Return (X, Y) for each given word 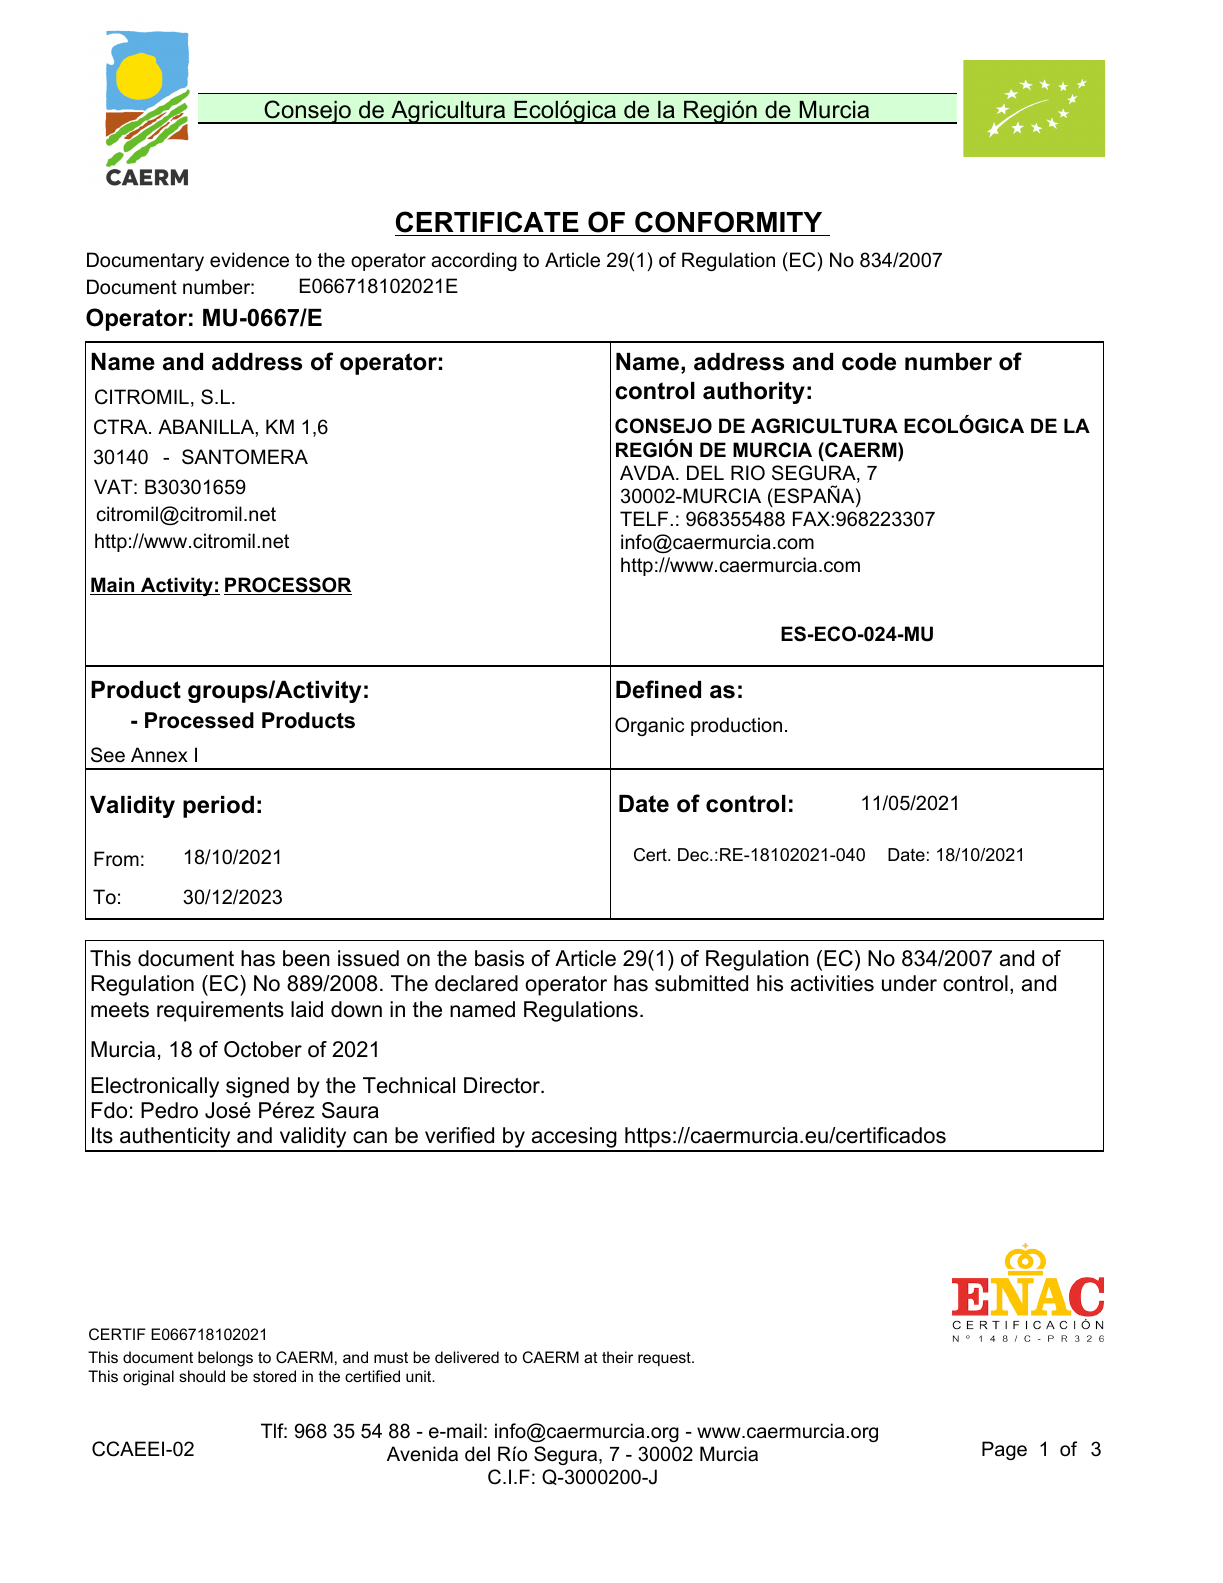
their (617, 1357)
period (218, 807)
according (474, 261)
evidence (249, 260)
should (202, 1376)
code (869, 362)
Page (1004, 1450)
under (909, 983)
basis (499, 958)
